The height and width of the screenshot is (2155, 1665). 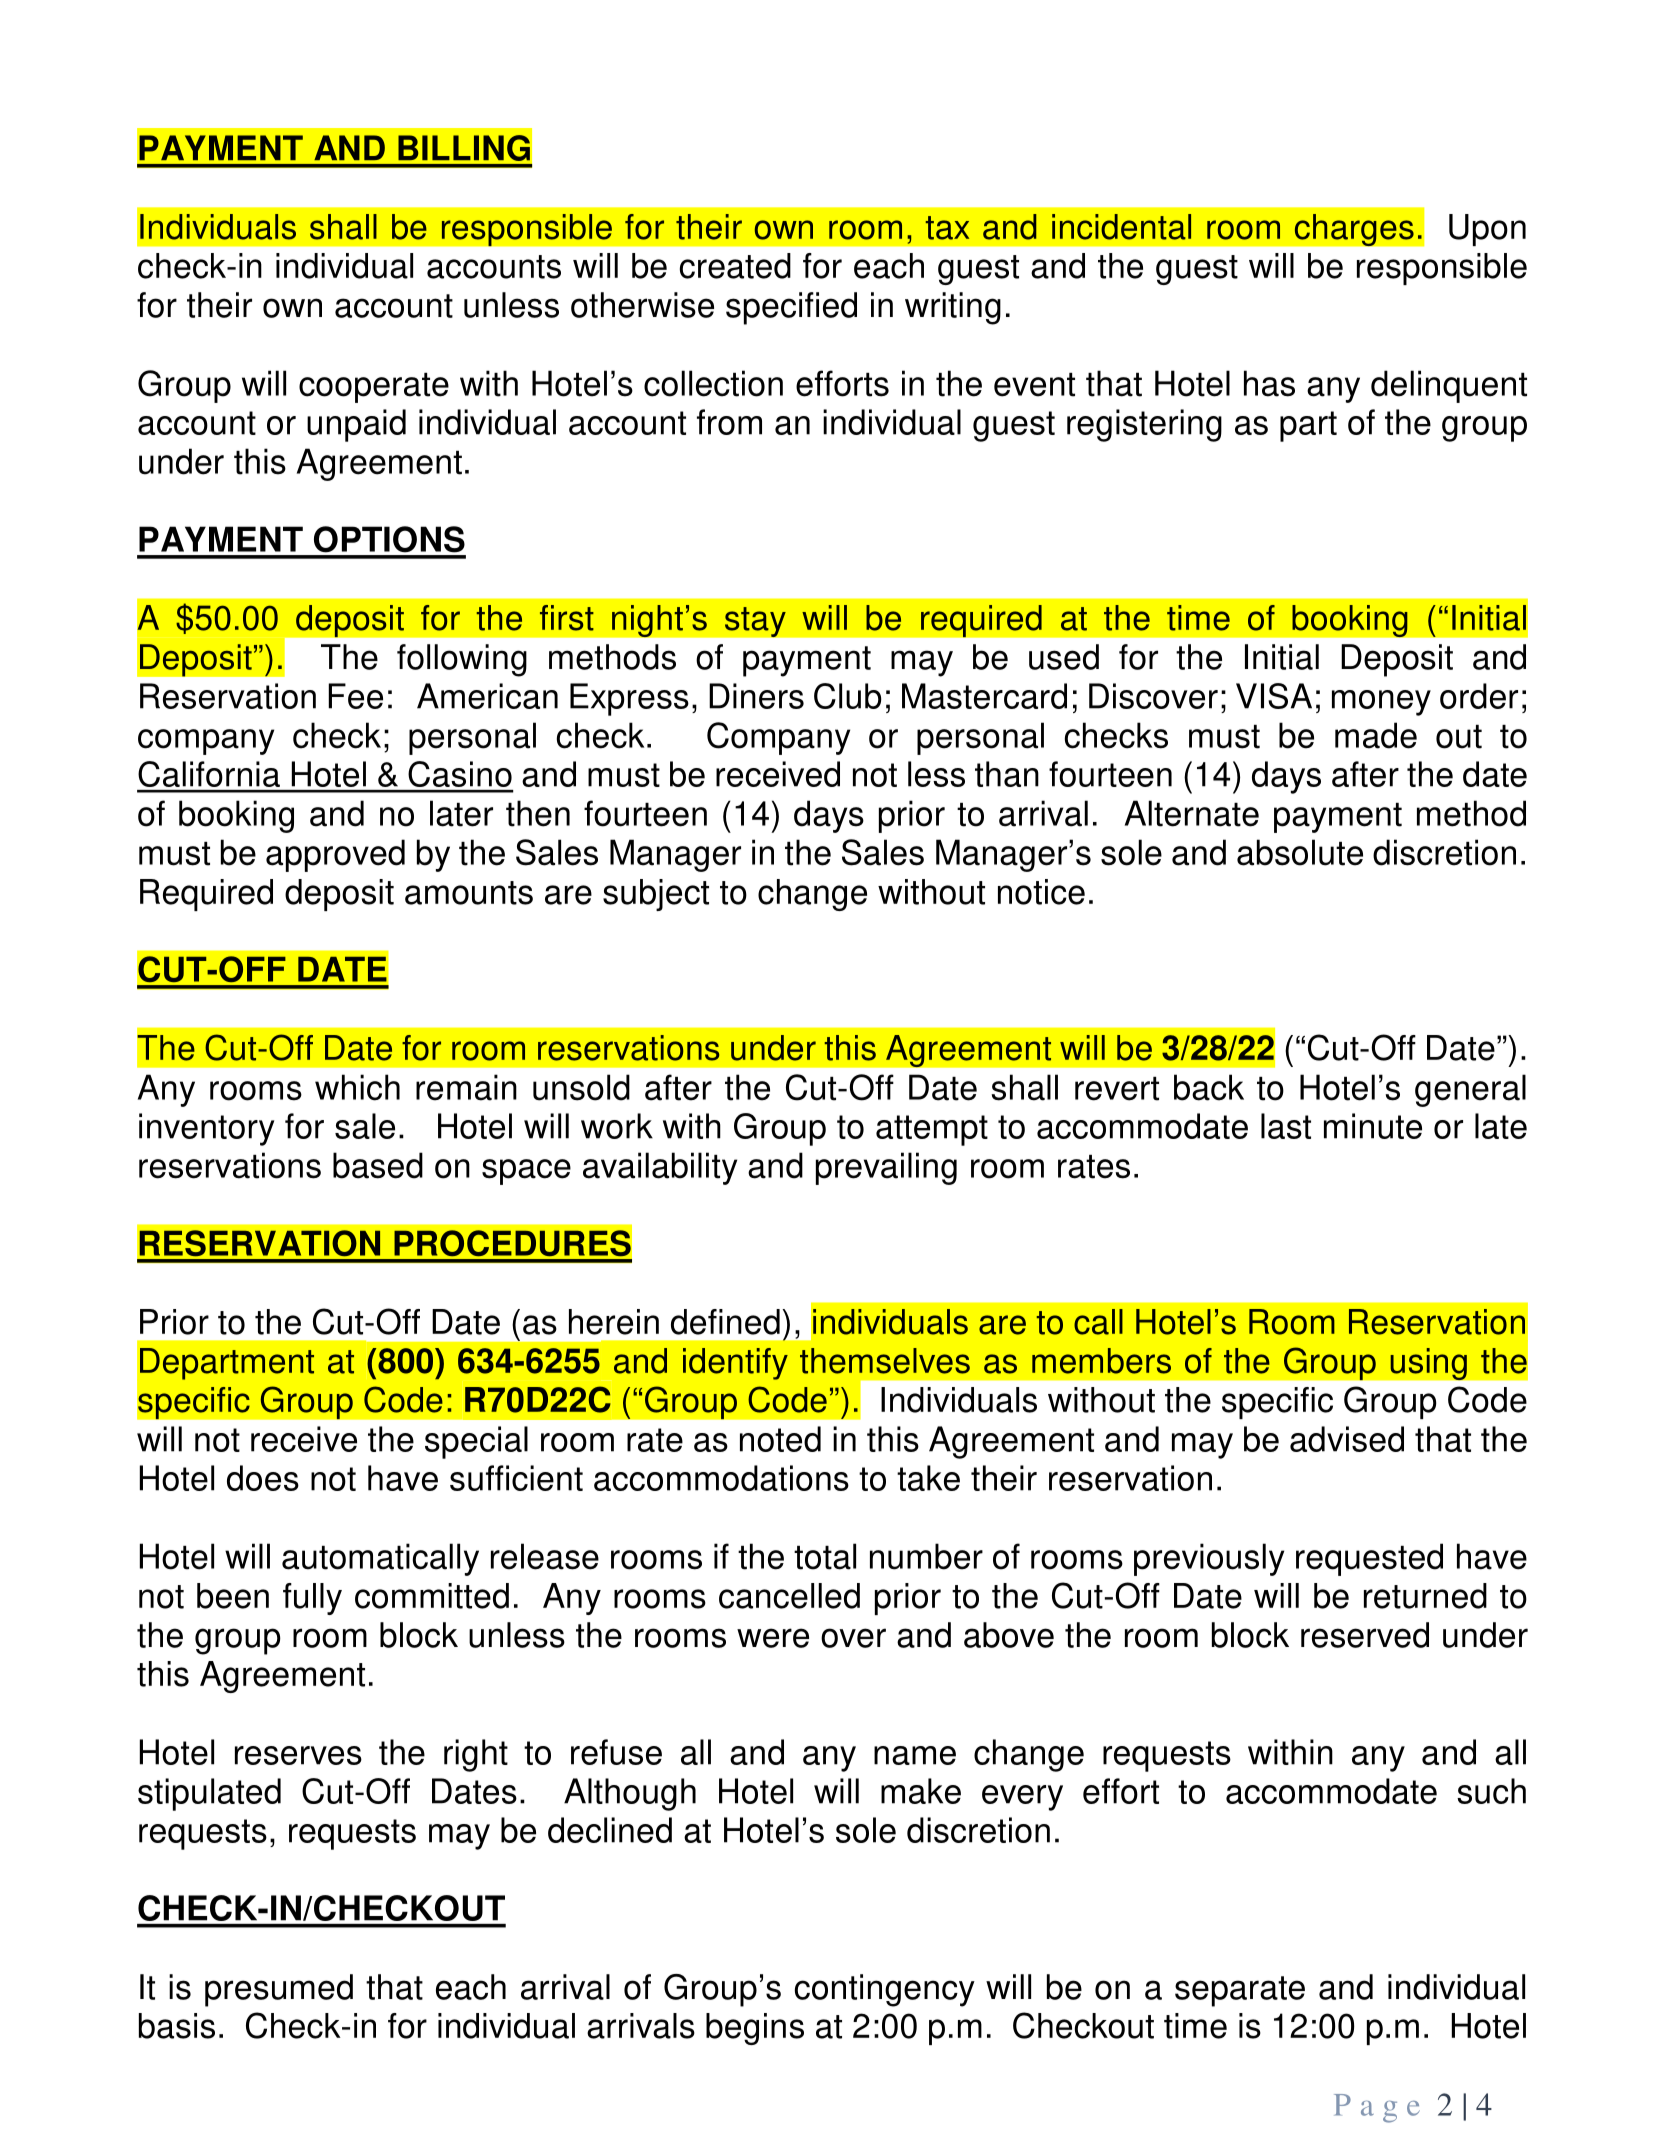 What do you see at coordinates (1373, 1126) in the screenshot?
I see `minute` at bounding box center [1373, 1126].
